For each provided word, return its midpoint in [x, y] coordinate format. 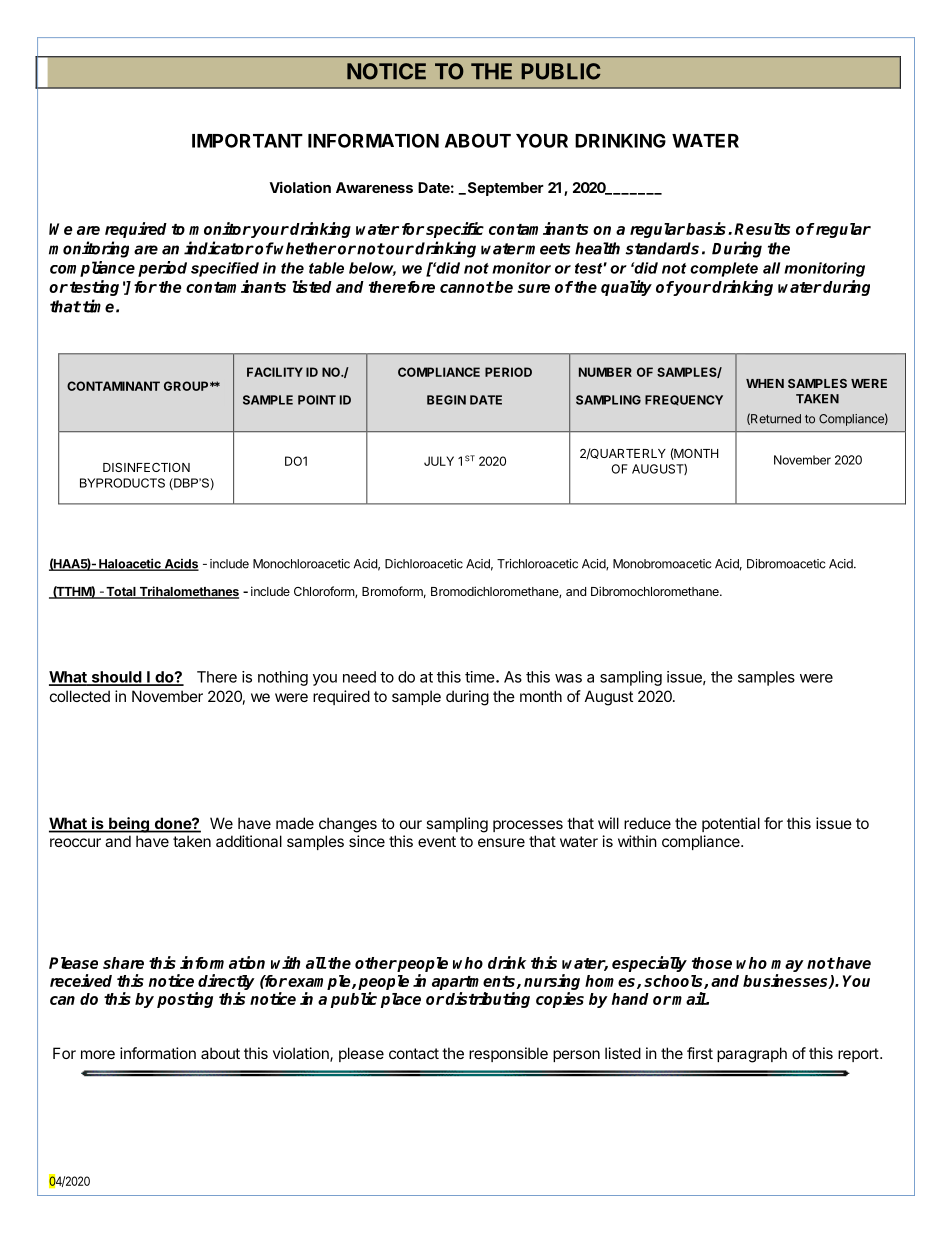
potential [731, 824]
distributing [487, 1000]
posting [185, 1000]
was [568, 678]
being [129, 825]
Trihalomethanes [188, 592]
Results [762, 229]
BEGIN [446, 400]
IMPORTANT [247, 140]
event [437, 841]
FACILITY [275, 372]
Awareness [374, 187]
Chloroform [325, 592]
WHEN [765, 383]
